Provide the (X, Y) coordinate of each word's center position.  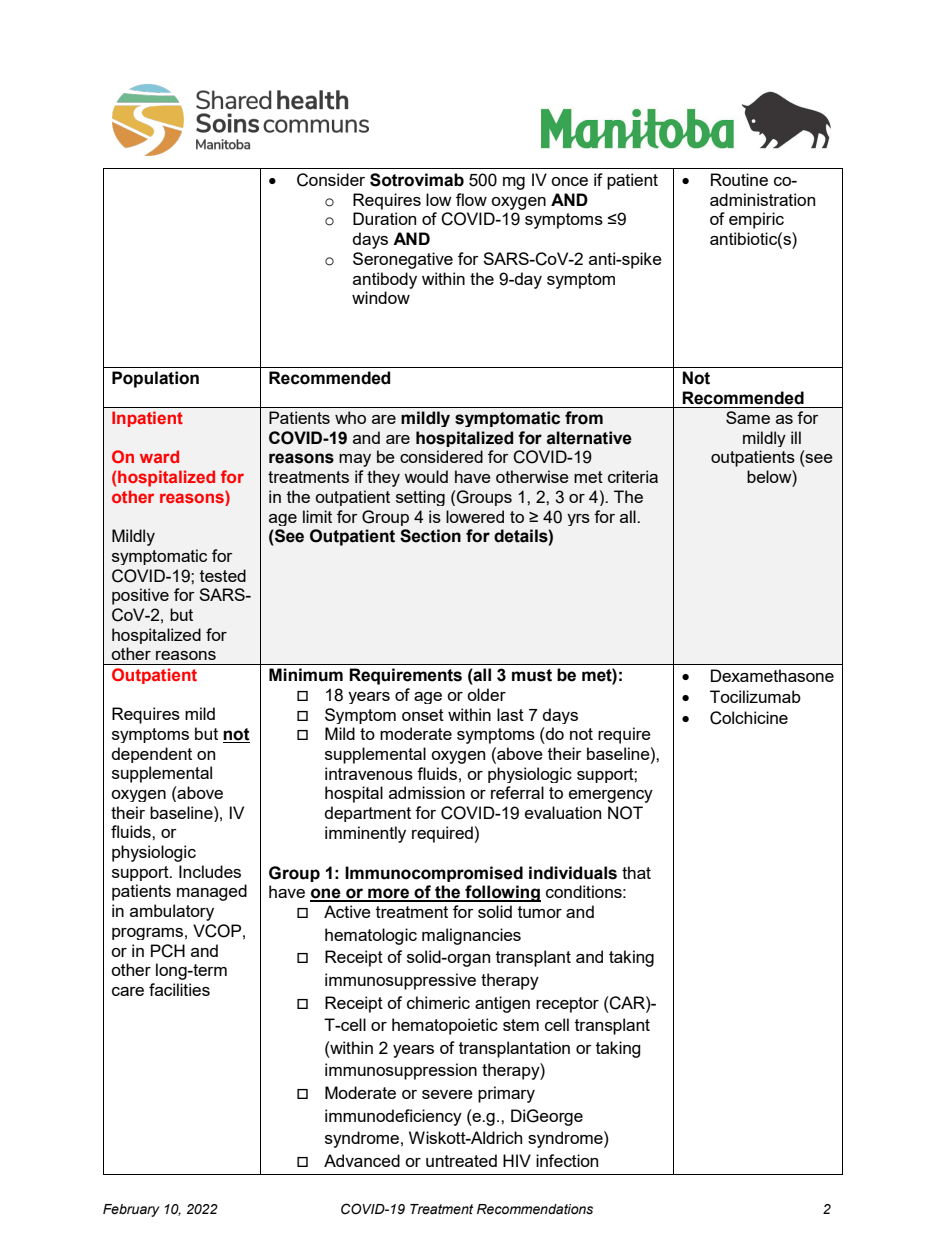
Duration (384, 218)
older (486, 694)
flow (471, 199)
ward (159, 456)
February (131, 1210)
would (426, 476)
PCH (168, 951)
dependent (152, 755)
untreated (461, 1160)
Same (748, 417)
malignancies (471, 936)
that (636, 872)
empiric (756, 220)
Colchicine (749, 718)
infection (567, 1160)
